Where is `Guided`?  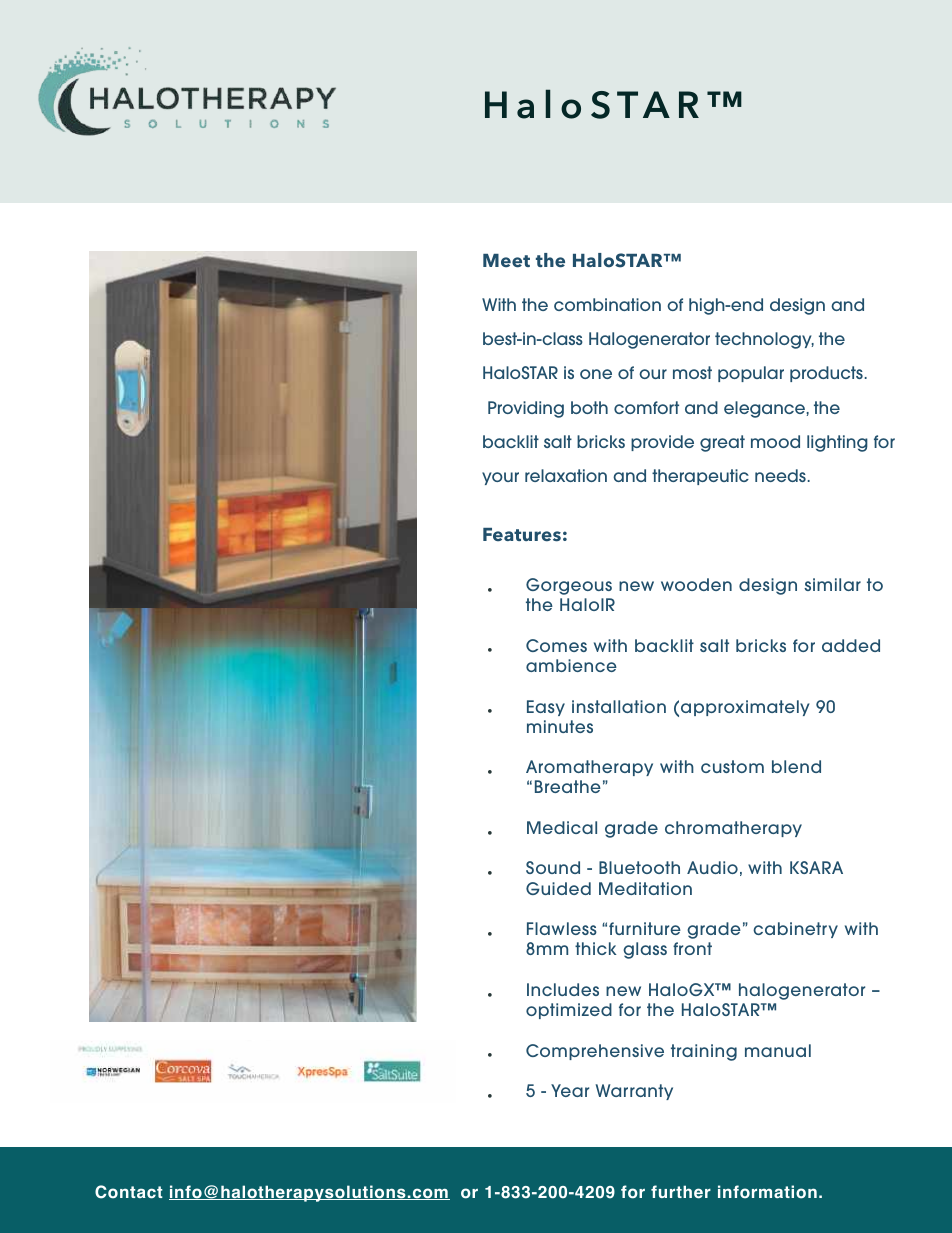 Guided is located at coordinates (558, 888).
